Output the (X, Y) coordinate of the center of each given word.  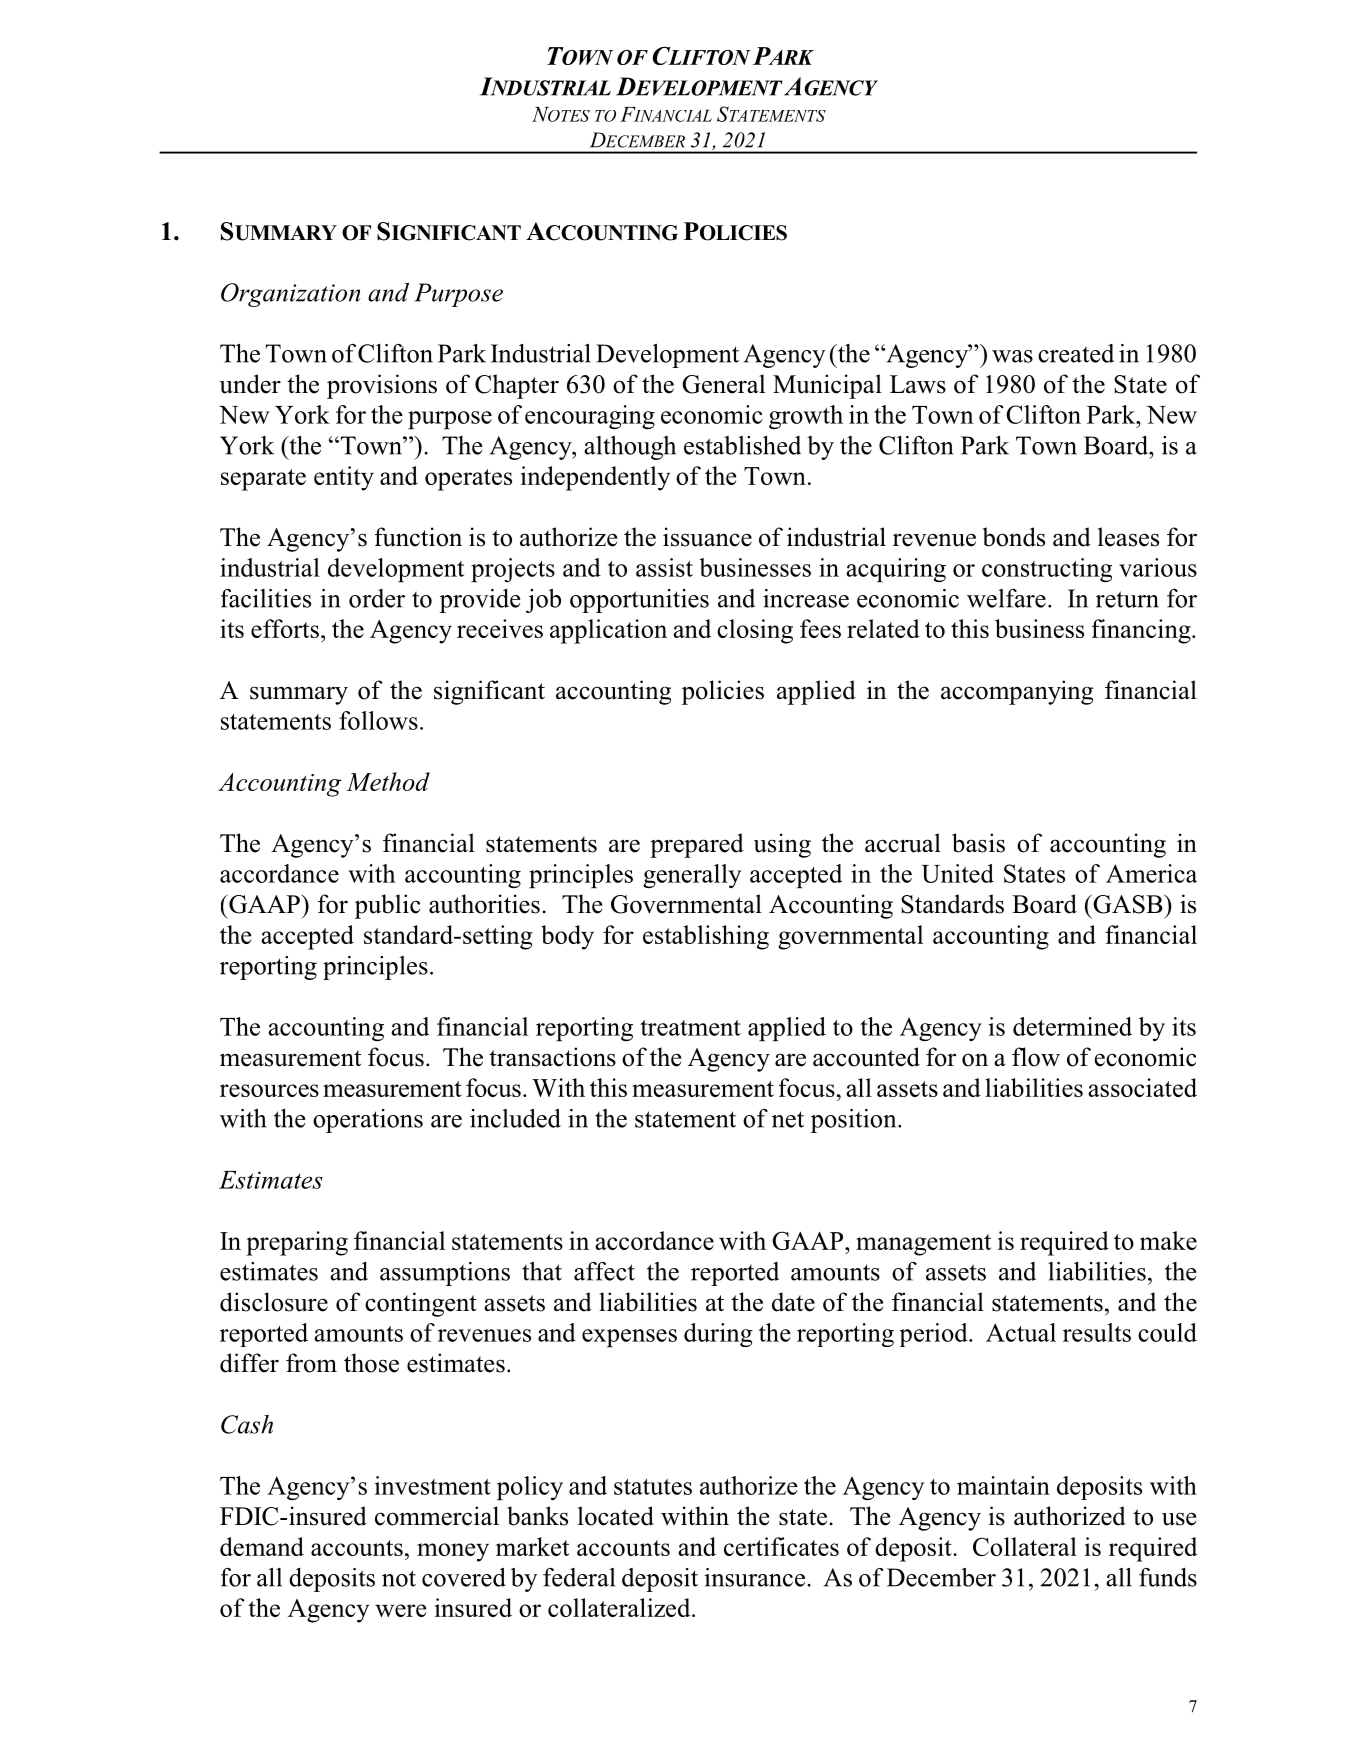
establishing (706, 937)
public (388, 906)
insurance (754, 1577)
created (1076, 353)
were (400, 1610)
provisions (382, 386)
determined (1072, 1026)
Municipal (827, 386)
